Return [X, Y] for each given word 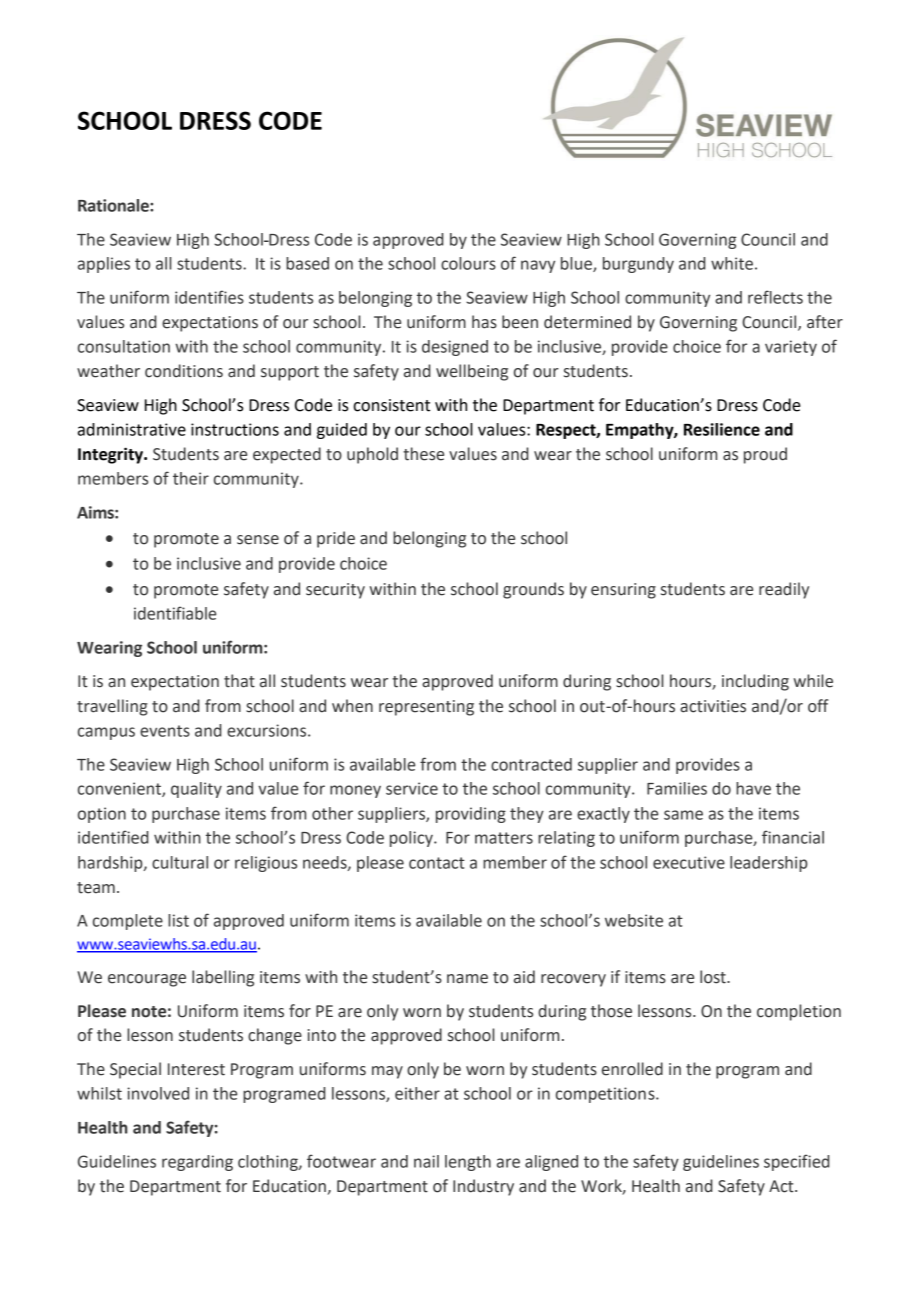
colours [468, 263]
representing [426, 708]
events [165, 731]
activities [713, 706]
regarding [197, 1163]
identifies [209, 297]
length [468, 1163]
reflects [775, 297]
